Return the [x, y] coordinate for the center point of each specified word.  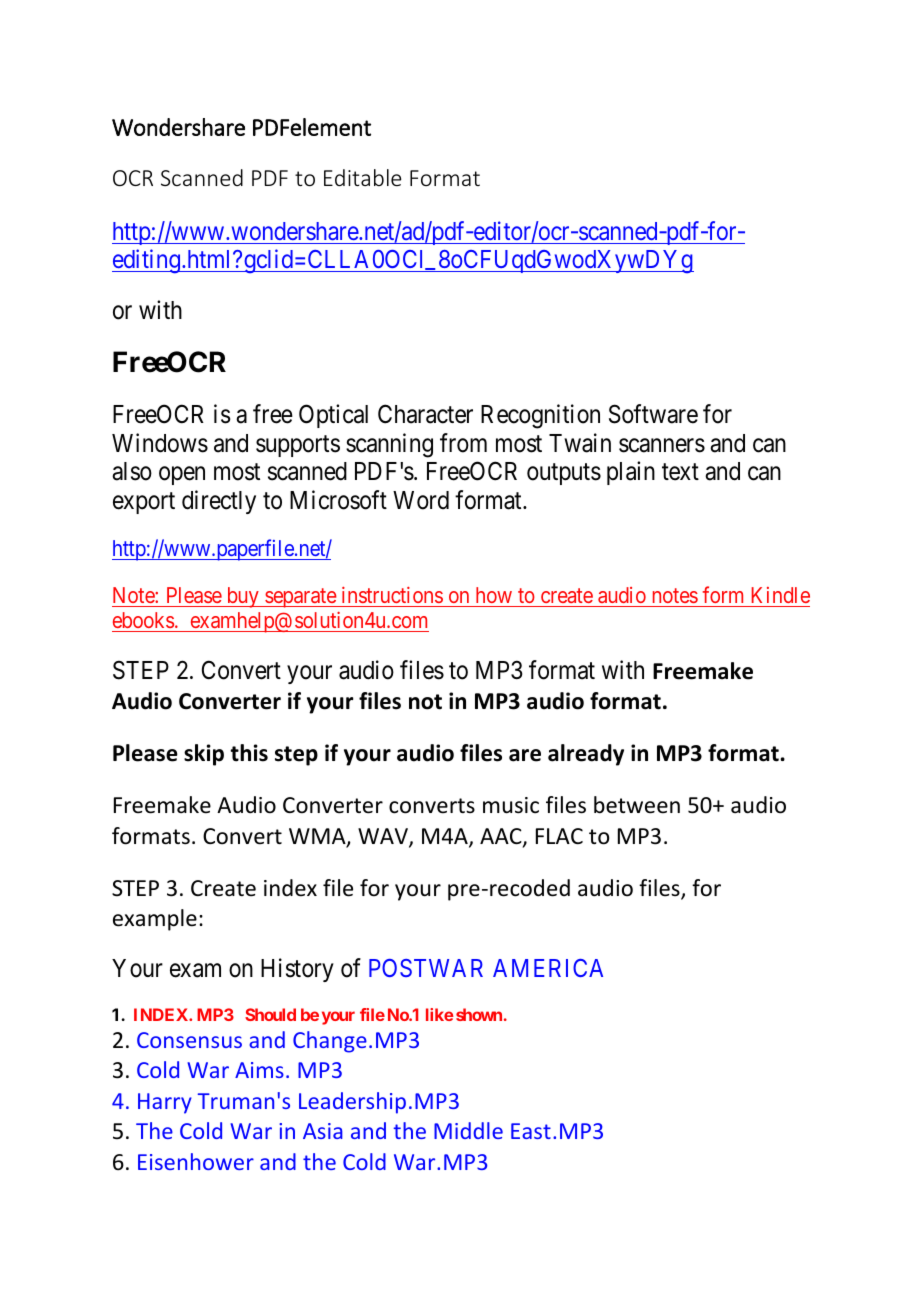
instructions [392, 595]
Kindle [780, 595]
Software [653, 414]
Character [425, 414]
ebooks [143, 620]
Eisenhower [196, 1161]
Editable [362, 177]
